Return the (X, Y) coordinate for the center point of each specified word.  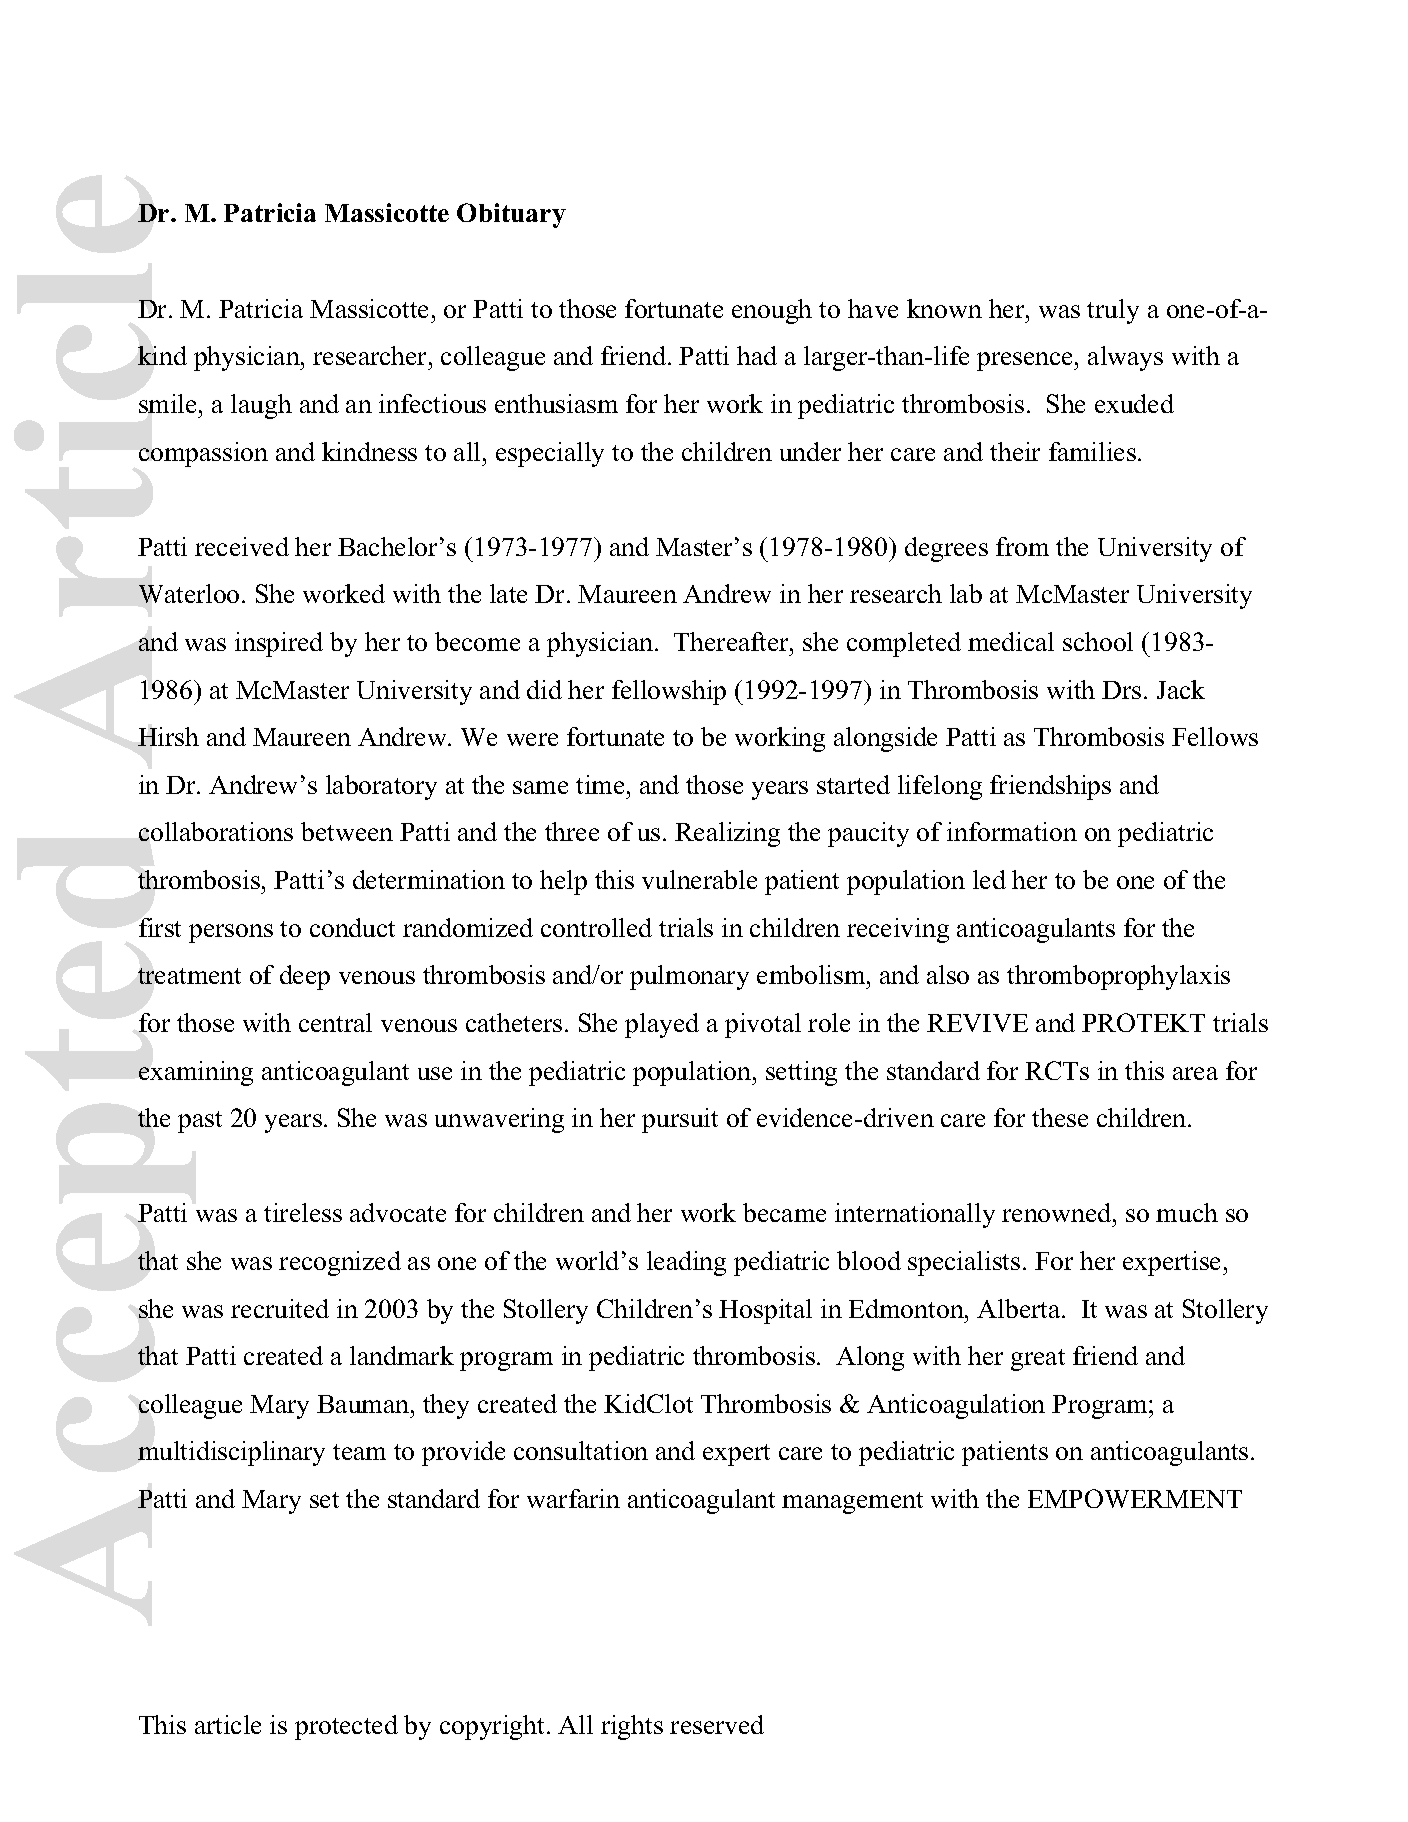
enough (772, 311)
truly (1113, 311)
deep (305, 977)
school (1098, 641)
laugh (261, 406)
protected (346, 1727)
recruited (280, 1308)
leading (686, 1263)
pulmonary (689, 977)
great (1038, 1360)
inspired (279, 644)
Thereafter (733, 641)
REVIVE (977, 1023)
